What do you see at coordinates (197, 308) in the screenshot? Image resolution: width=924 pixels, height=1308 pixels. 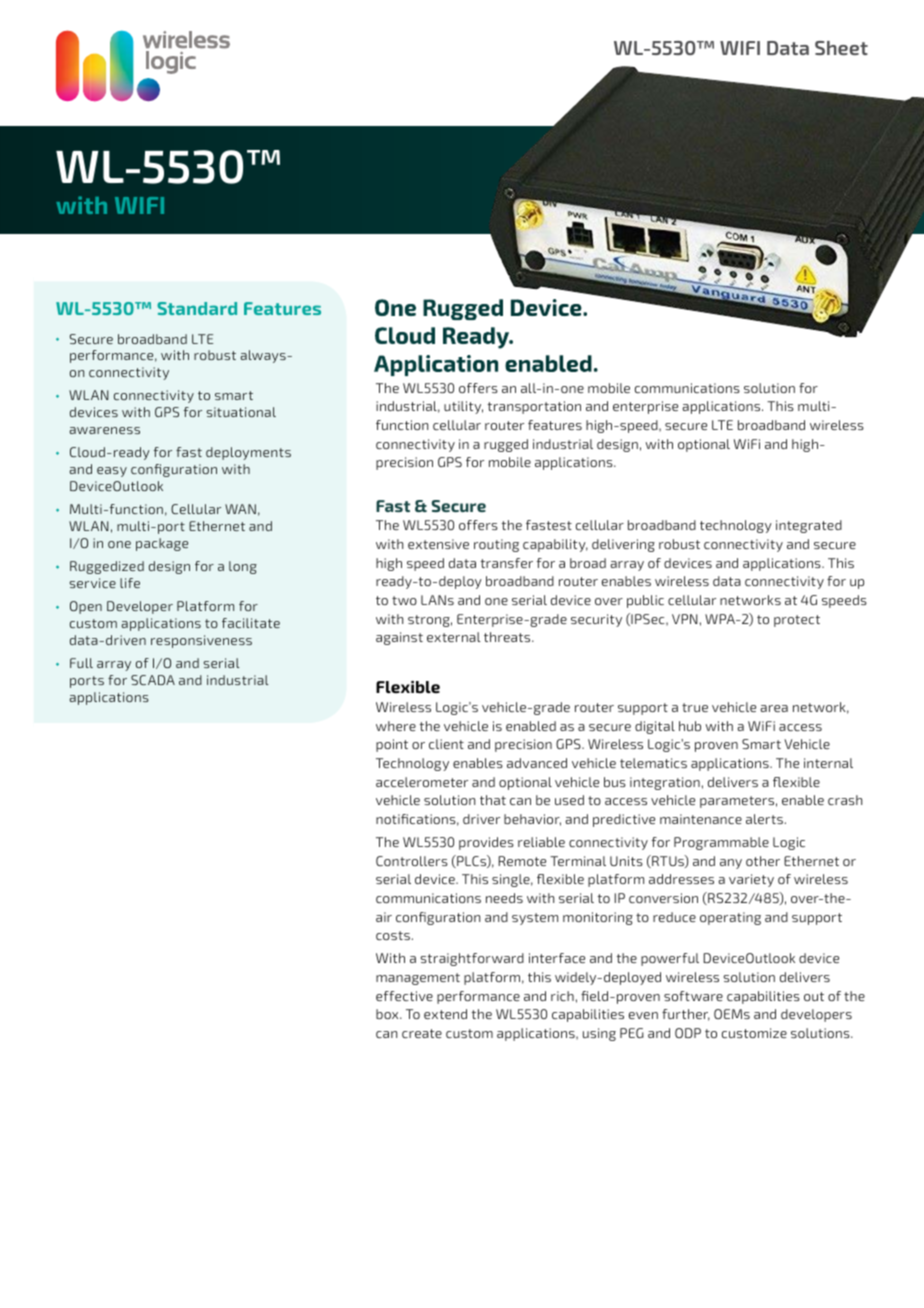 I see `Standard` at bounding box center [197, 308].
